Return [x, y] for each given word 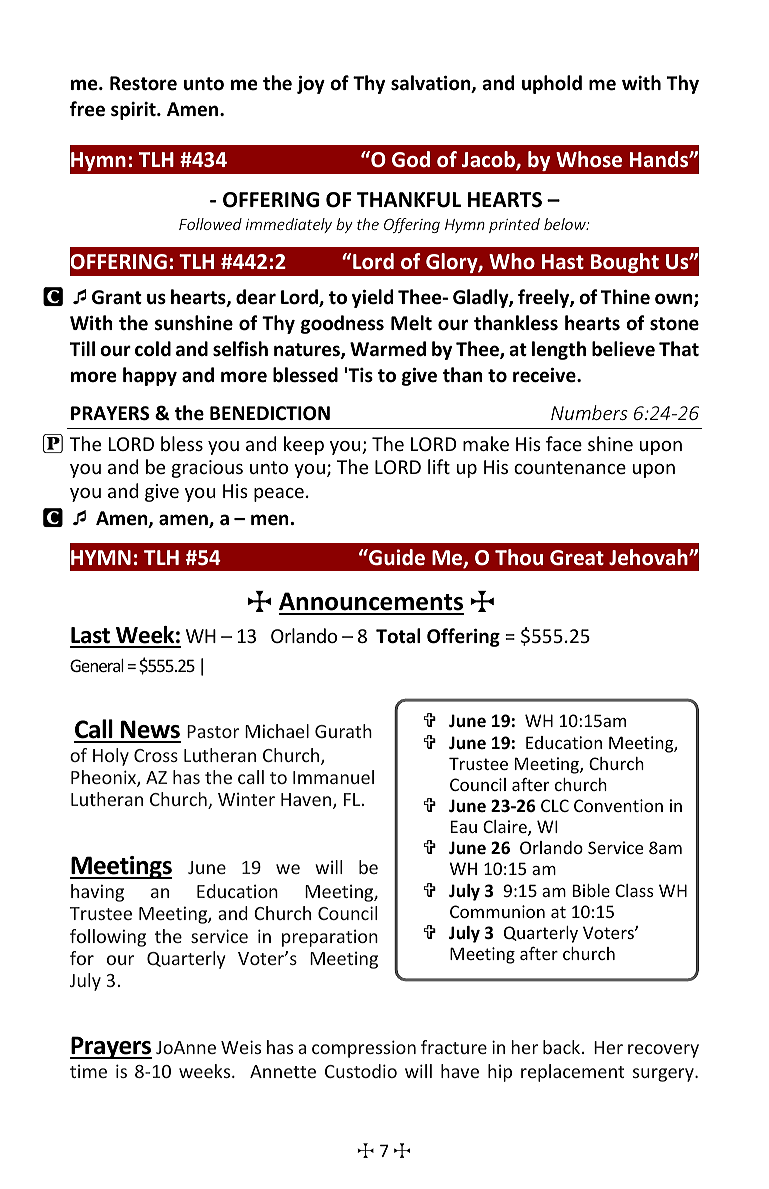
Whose [589, 159]
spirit [134, 111]
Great [577, 558]
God [411, 159]
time [88, 1071]
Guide [396, 557]
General [97, 665]
